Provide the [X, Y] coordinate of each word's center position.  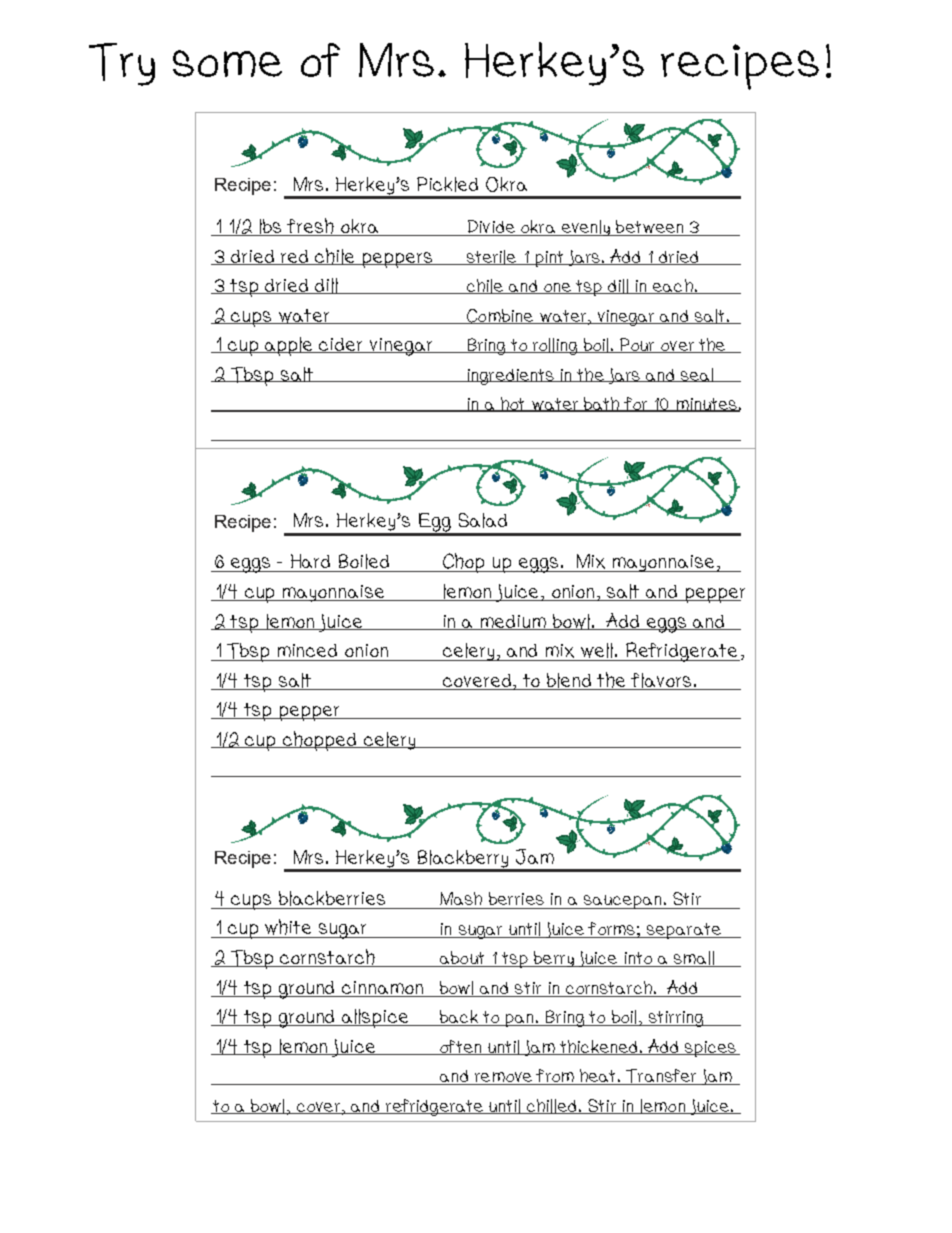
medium [514, 622]
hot [513, 404]
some [227, 63]
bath [602, 404]
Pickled [447, 184]
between [650, 228]
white [289, 928]
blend [570, 681]
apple [290, 346]
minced [307, 650]
